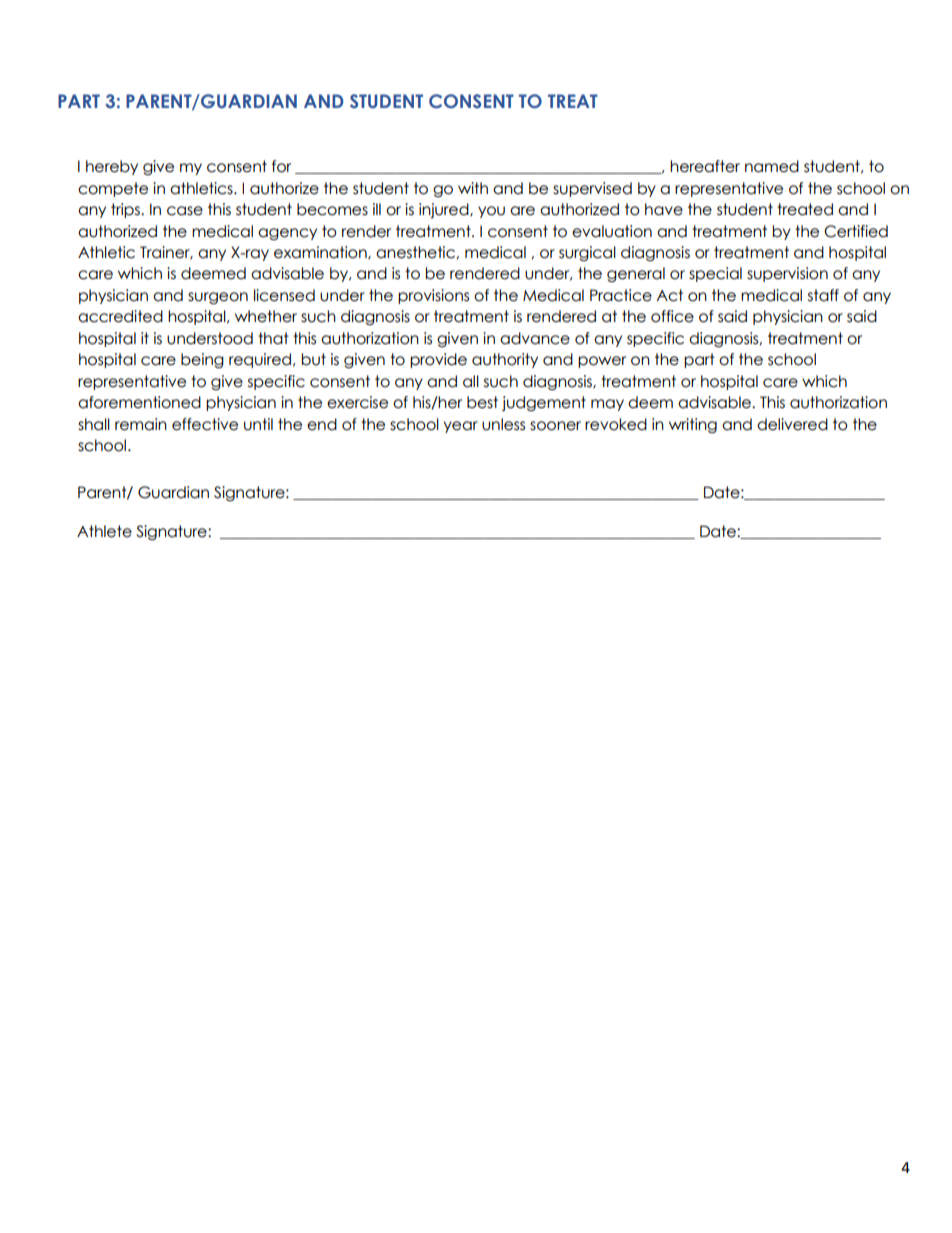 The image size is (952, 1233). What do you see at coordinates (112, 167) in the image?
I see `hereby` at bounding box center [112, 167].
